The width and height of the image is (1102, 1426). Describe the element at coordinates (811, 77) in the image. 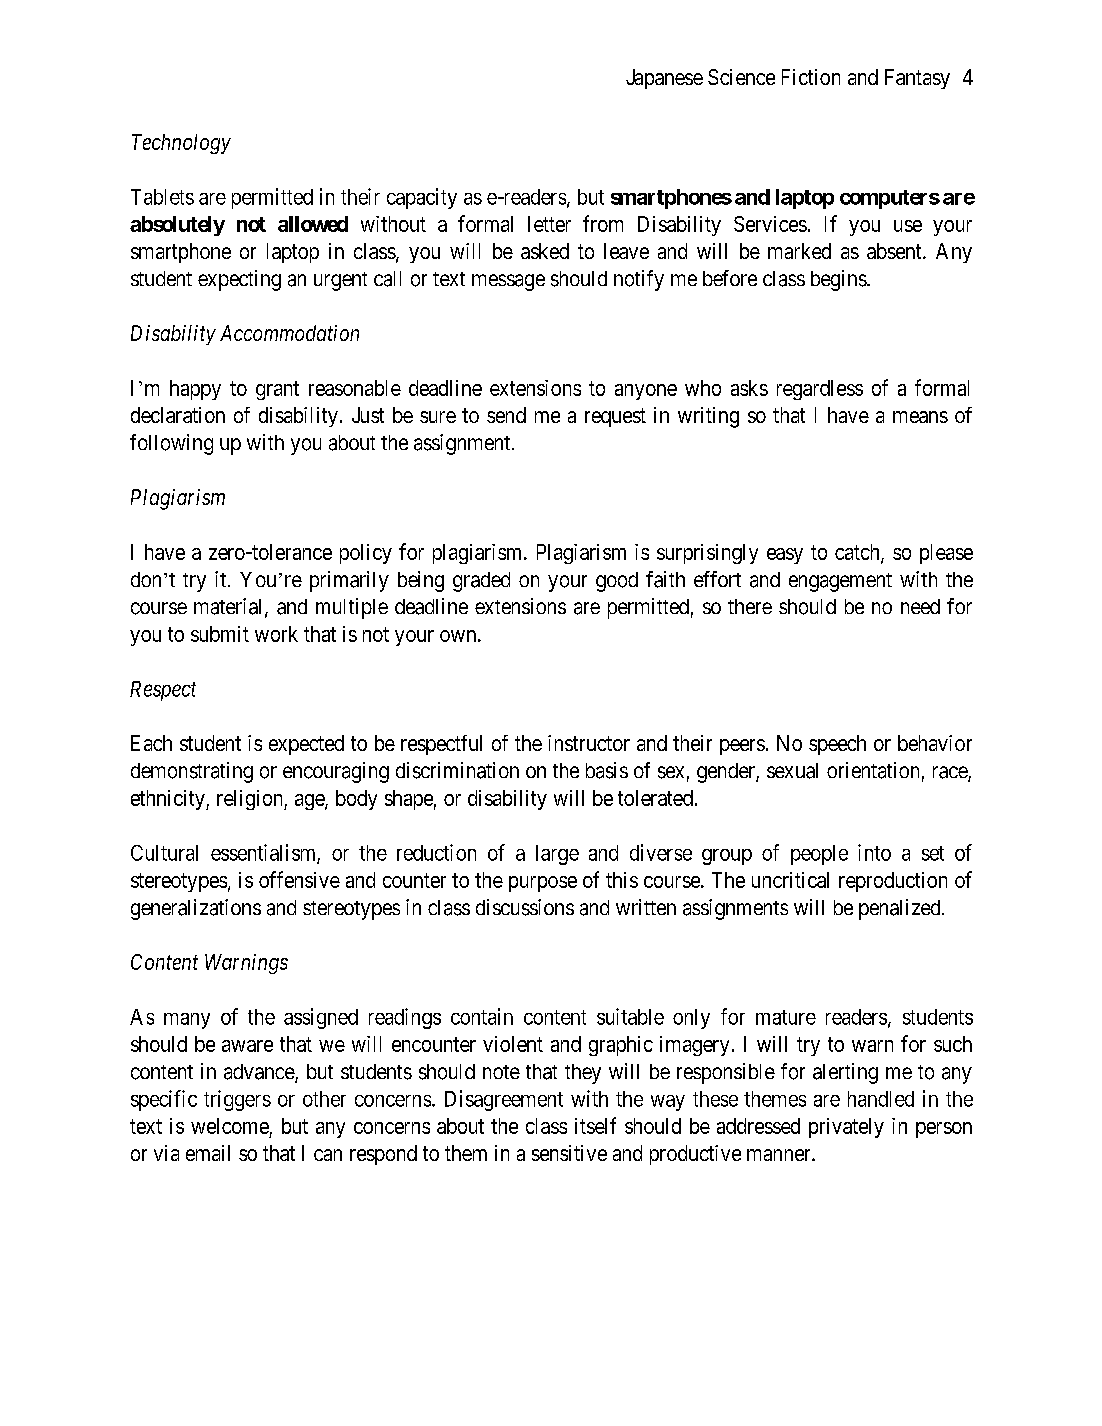

I see `Fiction` at that location.
